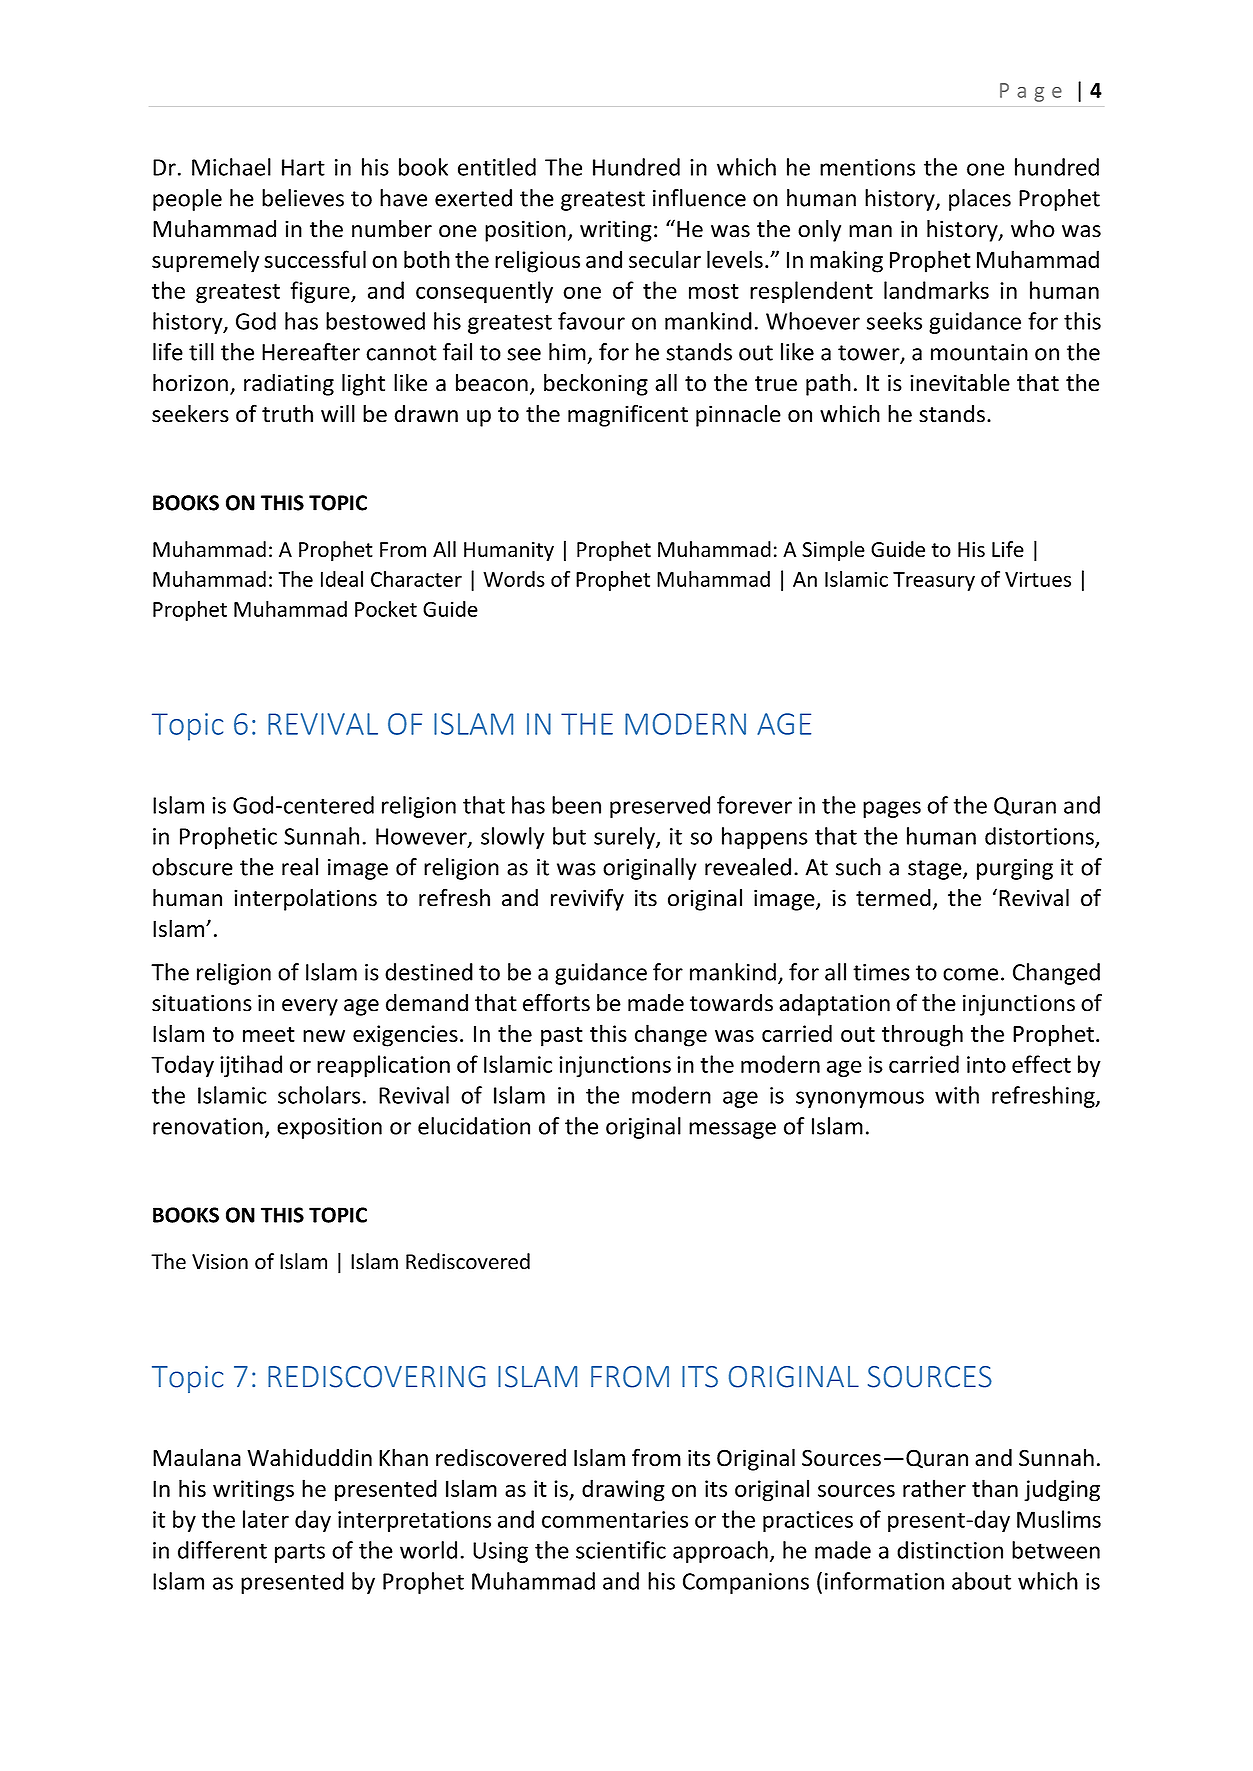  What do you see at coordinates (587, 899) in the screenshot?
I see `revivify` at bounding box center [587, 899].
